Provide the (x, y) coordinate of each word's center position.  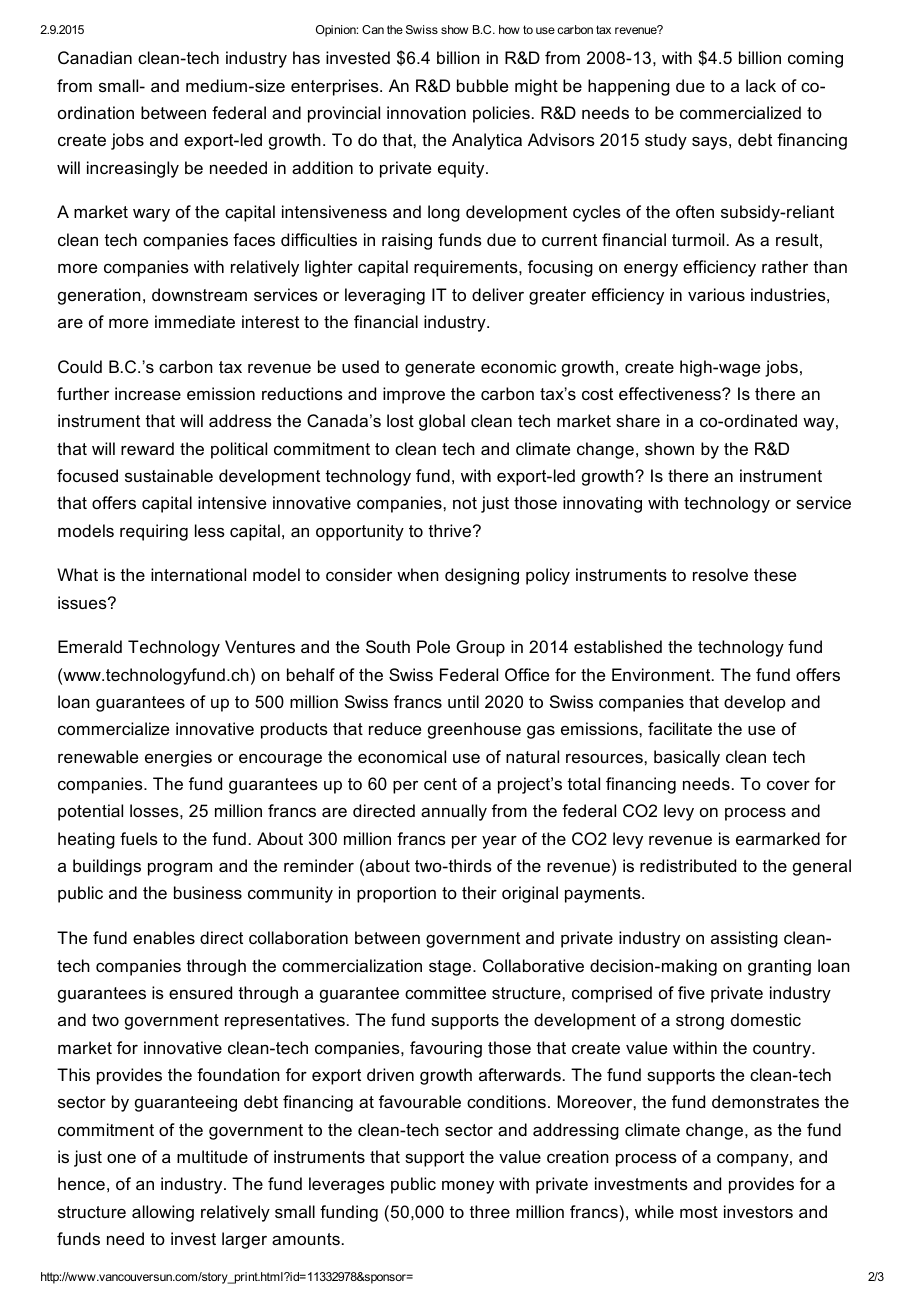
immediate (195, 321)
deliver (498, 294)
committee (445, 992)
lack (761, 85)
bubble (482, 85)
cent (440, 784)
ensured (200, 992)
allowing (163, 1213)
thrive (451, 530)
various (716, 294)
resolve (720, 574)
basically (687, 758)
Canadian (95, 57)
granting (779, 967)
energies (178, 758)
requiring (154, 532)
